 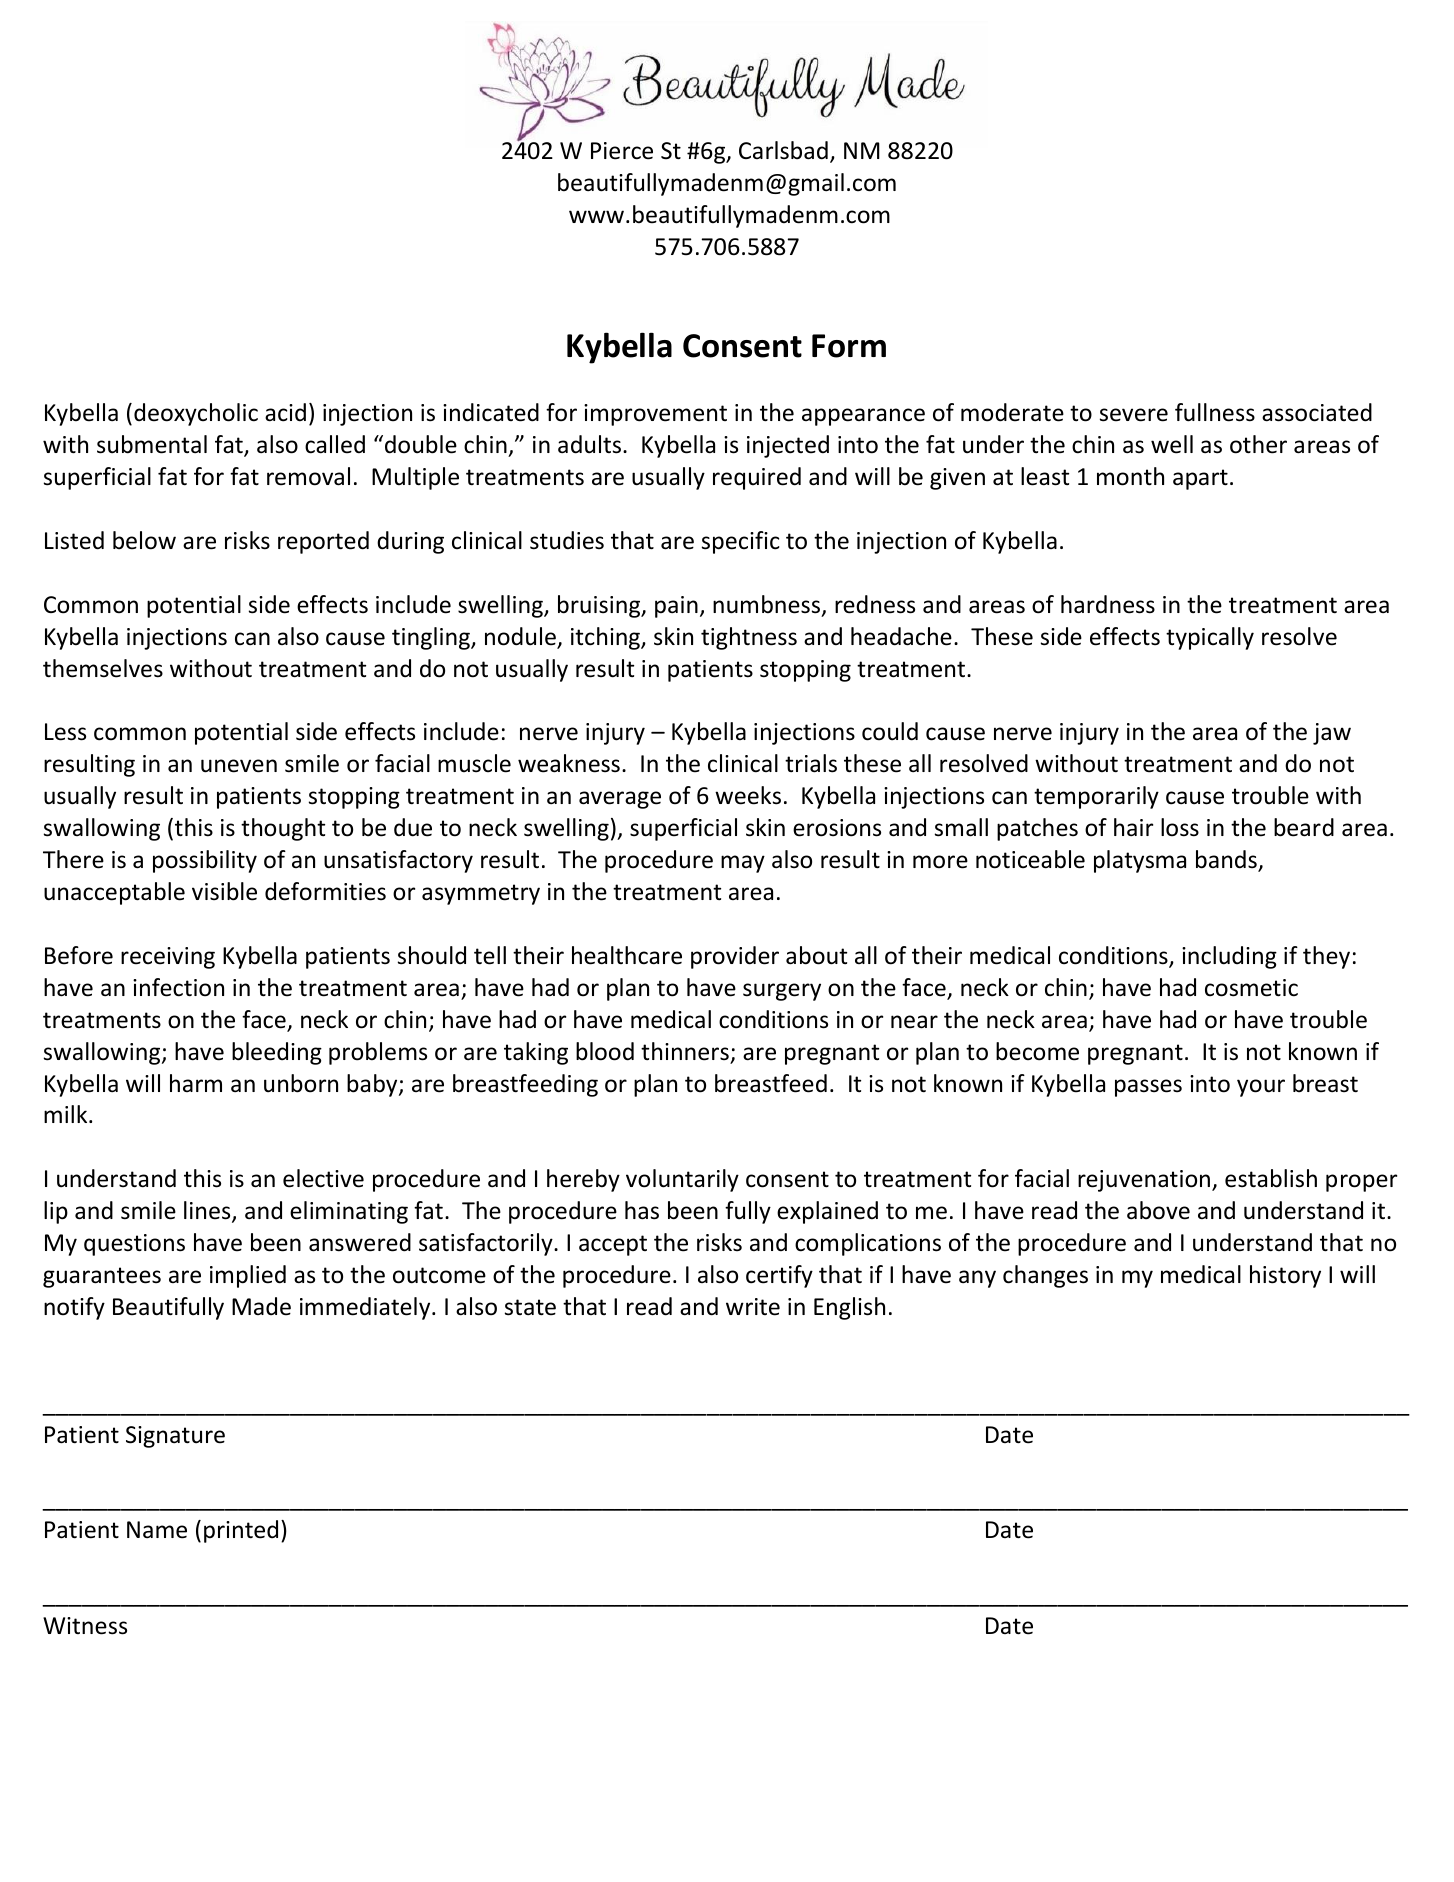 I want to click on history, so click(x=1285, y=1276).
